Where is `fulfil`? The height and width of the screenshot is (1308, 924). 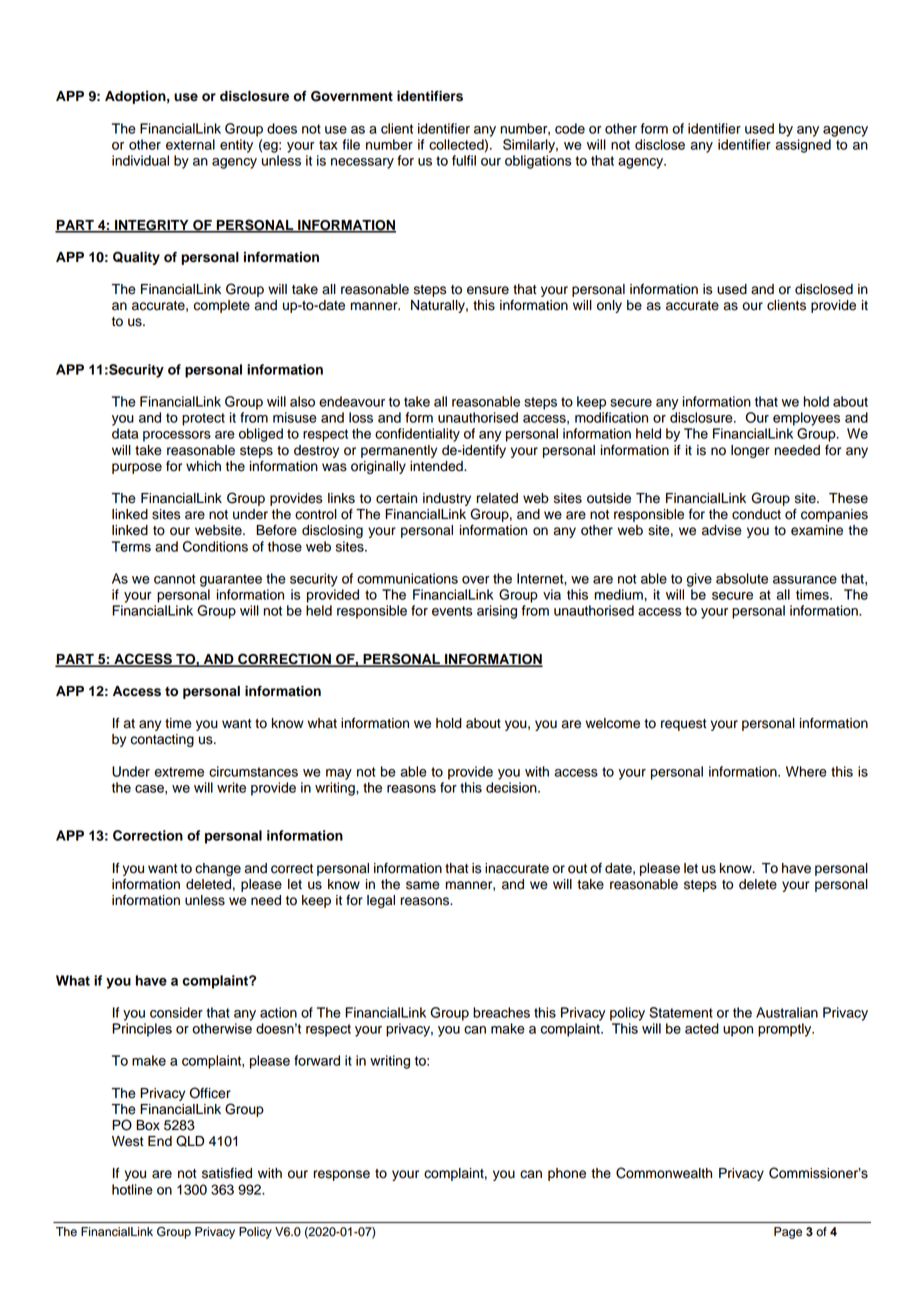
fulfil is located at coordinates (464, 160).
